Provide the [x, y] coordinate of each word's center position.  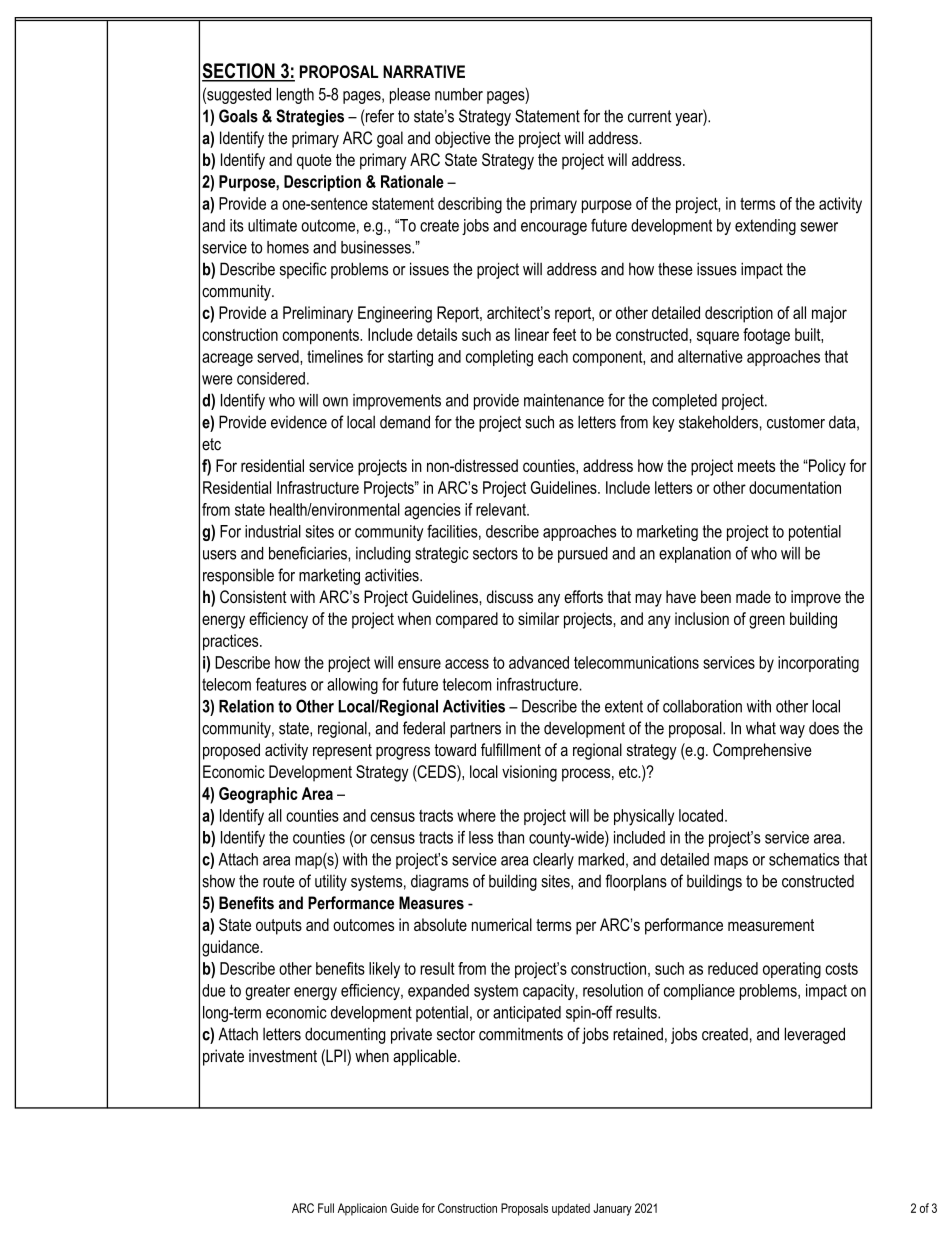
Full [326, 1208]
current [649, 116]
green [767, 622]
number [459, 94]
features [281, 684]
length [295, 96]
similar [538, 618]
